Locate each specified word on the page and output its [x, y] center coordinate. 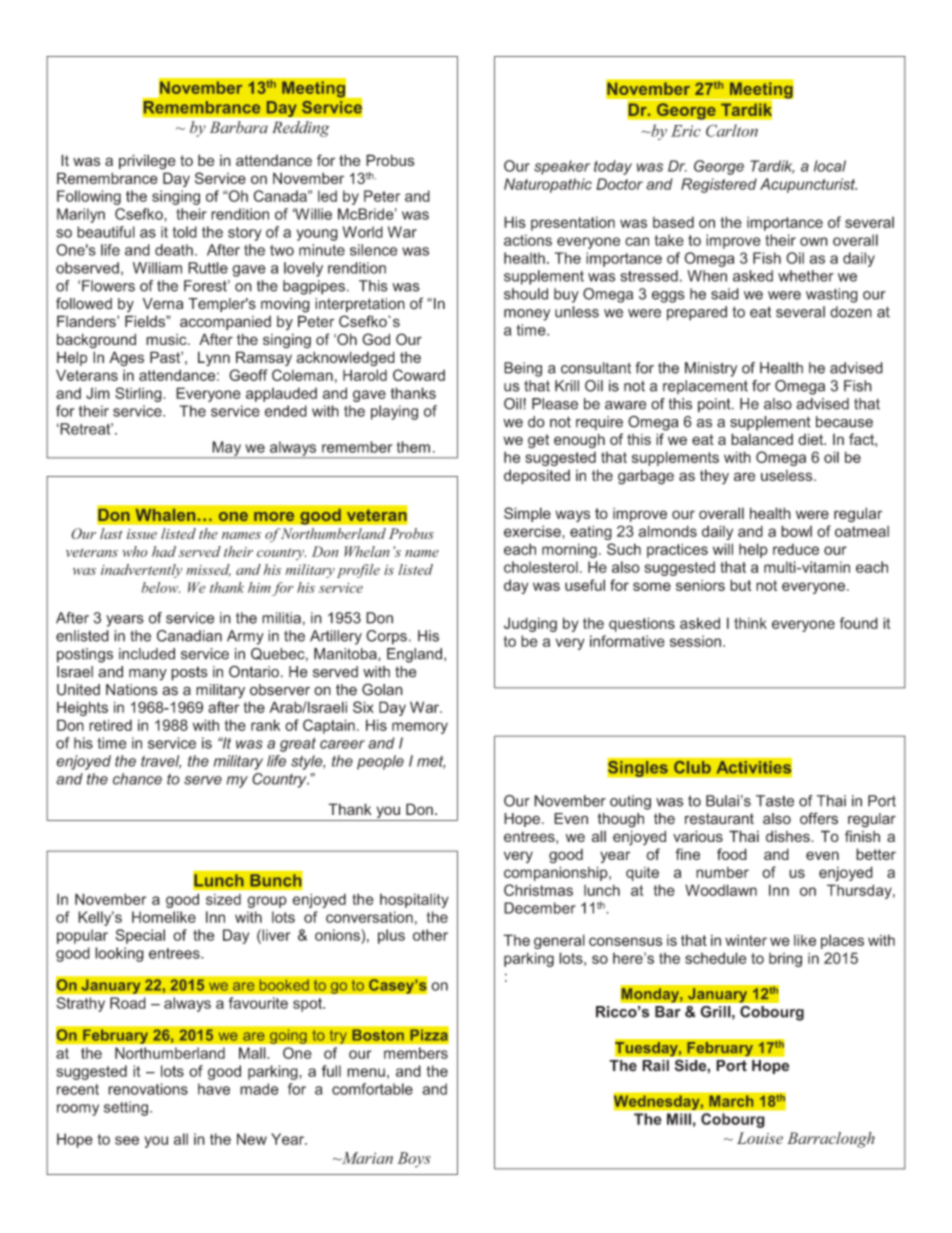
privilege [147, 162]
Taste [775, 801]
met [431, 762]
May [227, 449]
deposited [537, 476]
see [127, 1140]
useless [788, 475]
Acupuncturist [808, 185]
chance [137, 779]
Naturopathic [548, 185]
